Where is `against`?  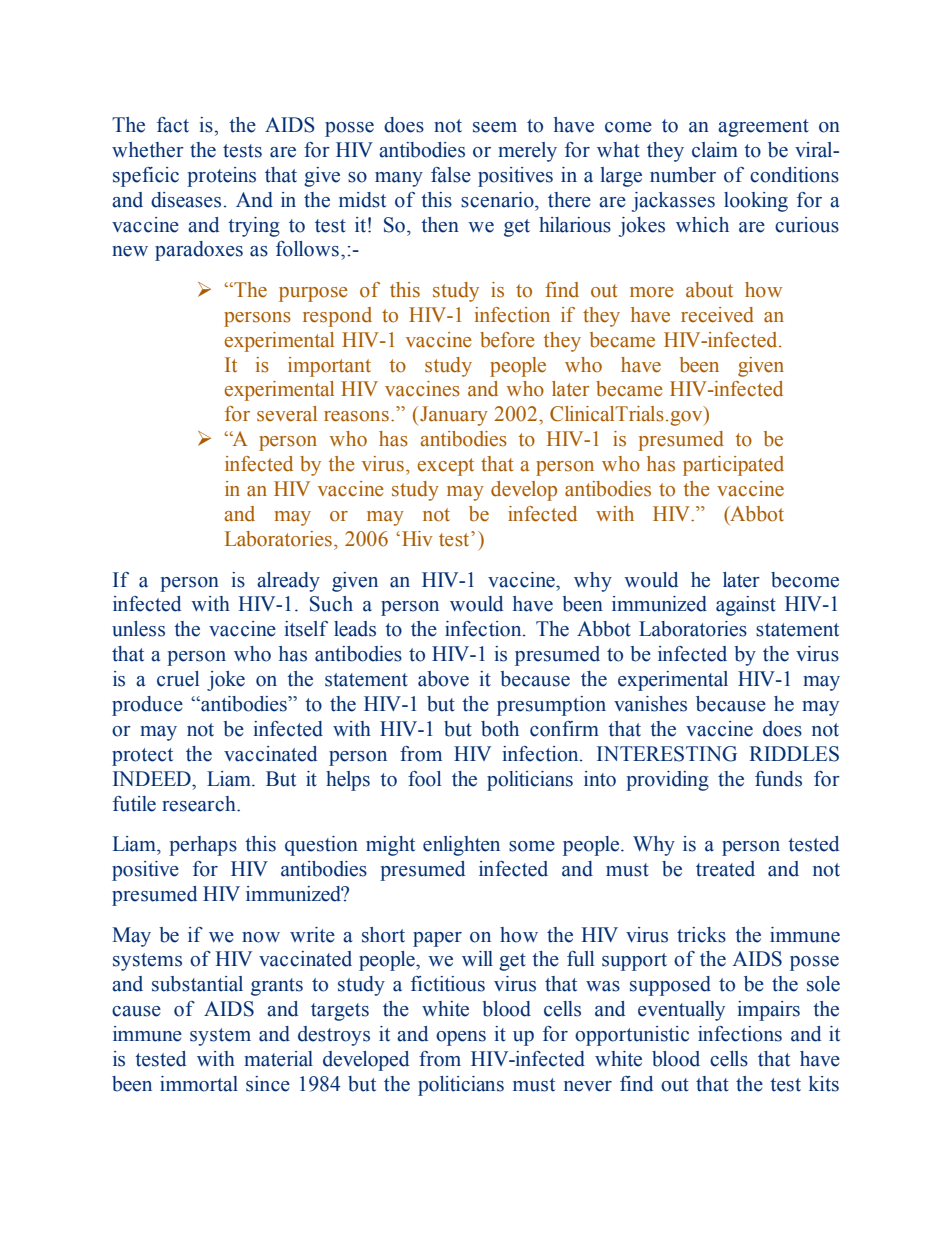
against is located at coordinates (746, 606).
